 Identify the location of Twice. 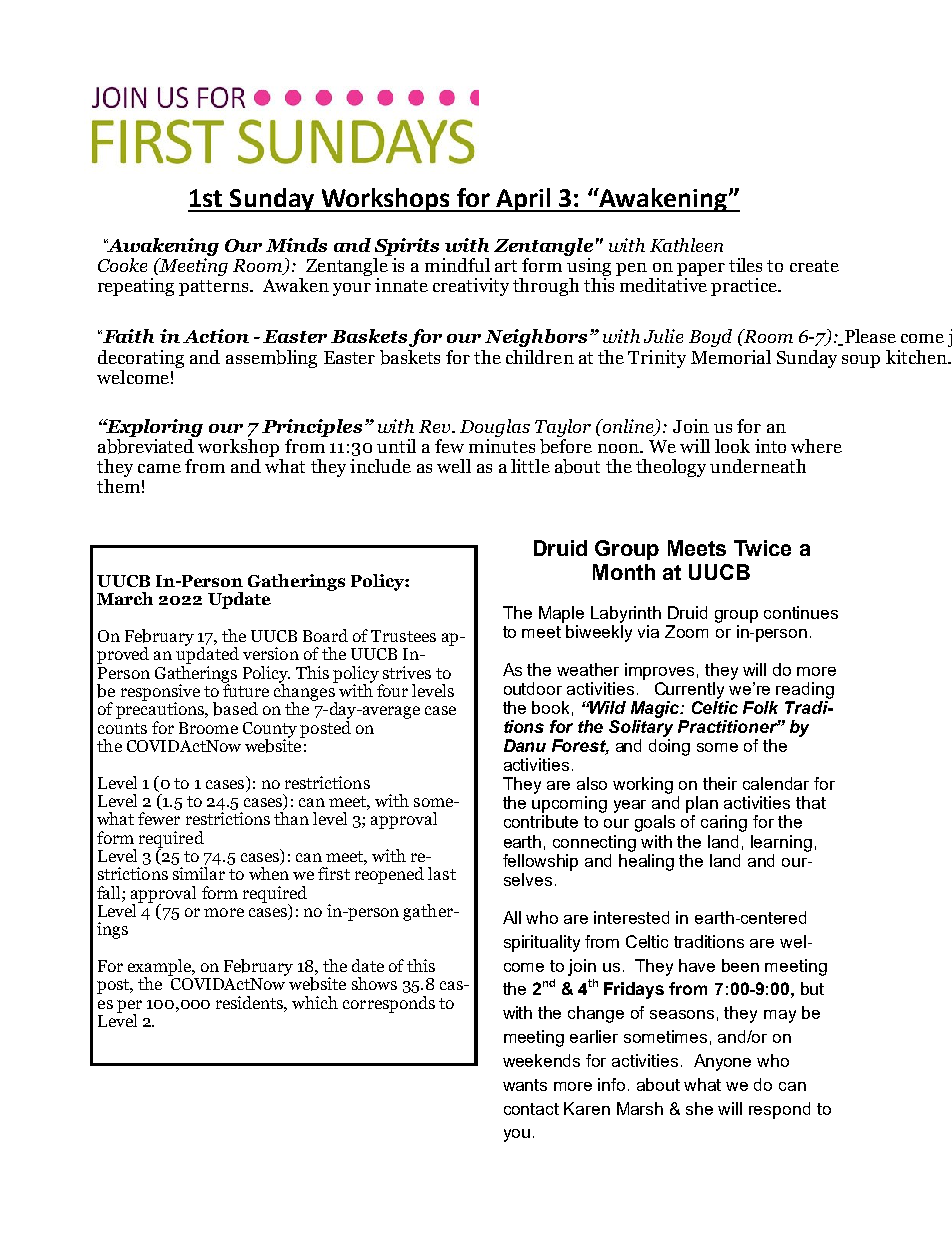
(762, 548).
